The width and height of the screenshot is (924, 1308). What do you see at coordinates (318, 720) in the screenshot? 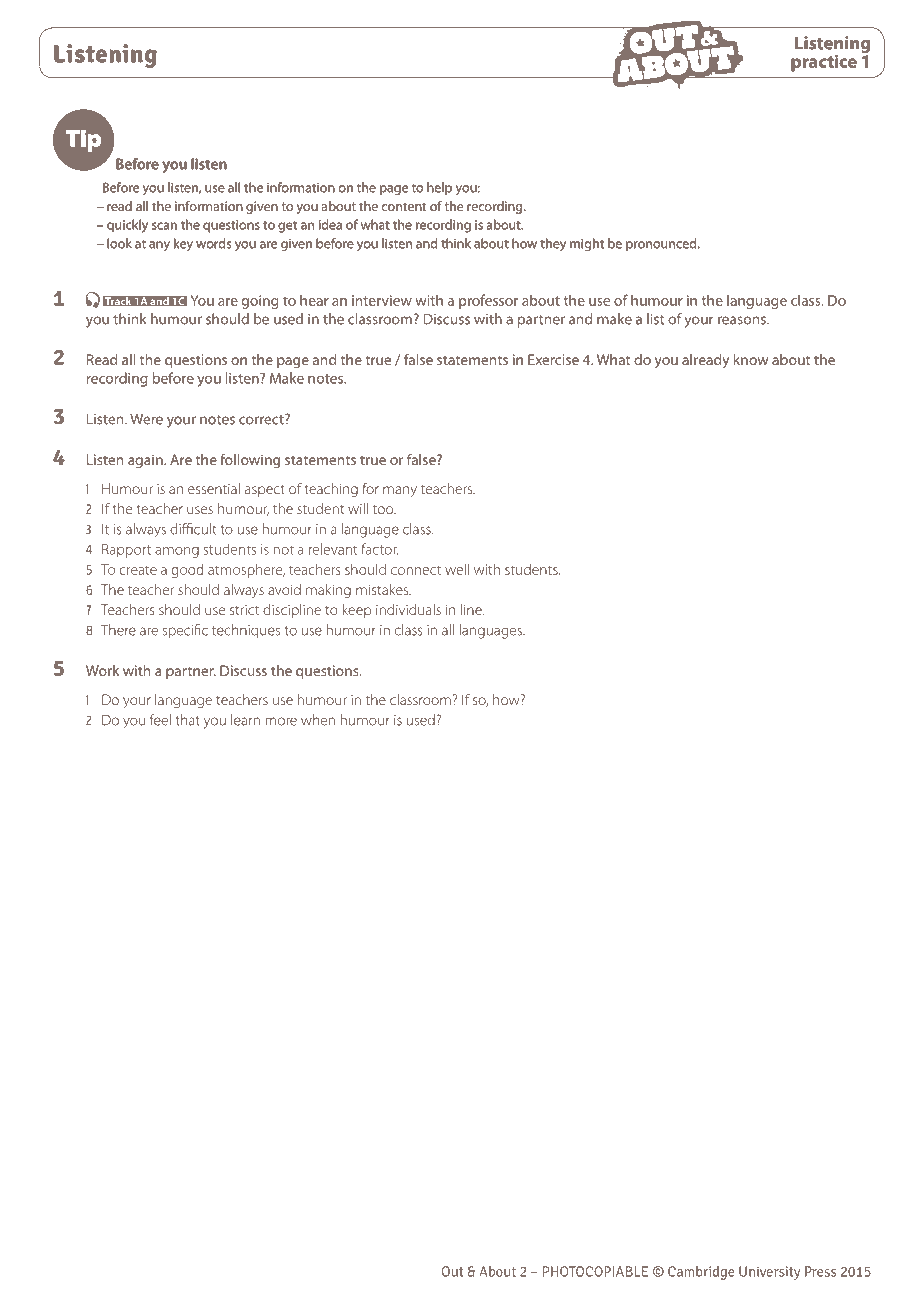
I see `when` at bounding box center [318, 720].
